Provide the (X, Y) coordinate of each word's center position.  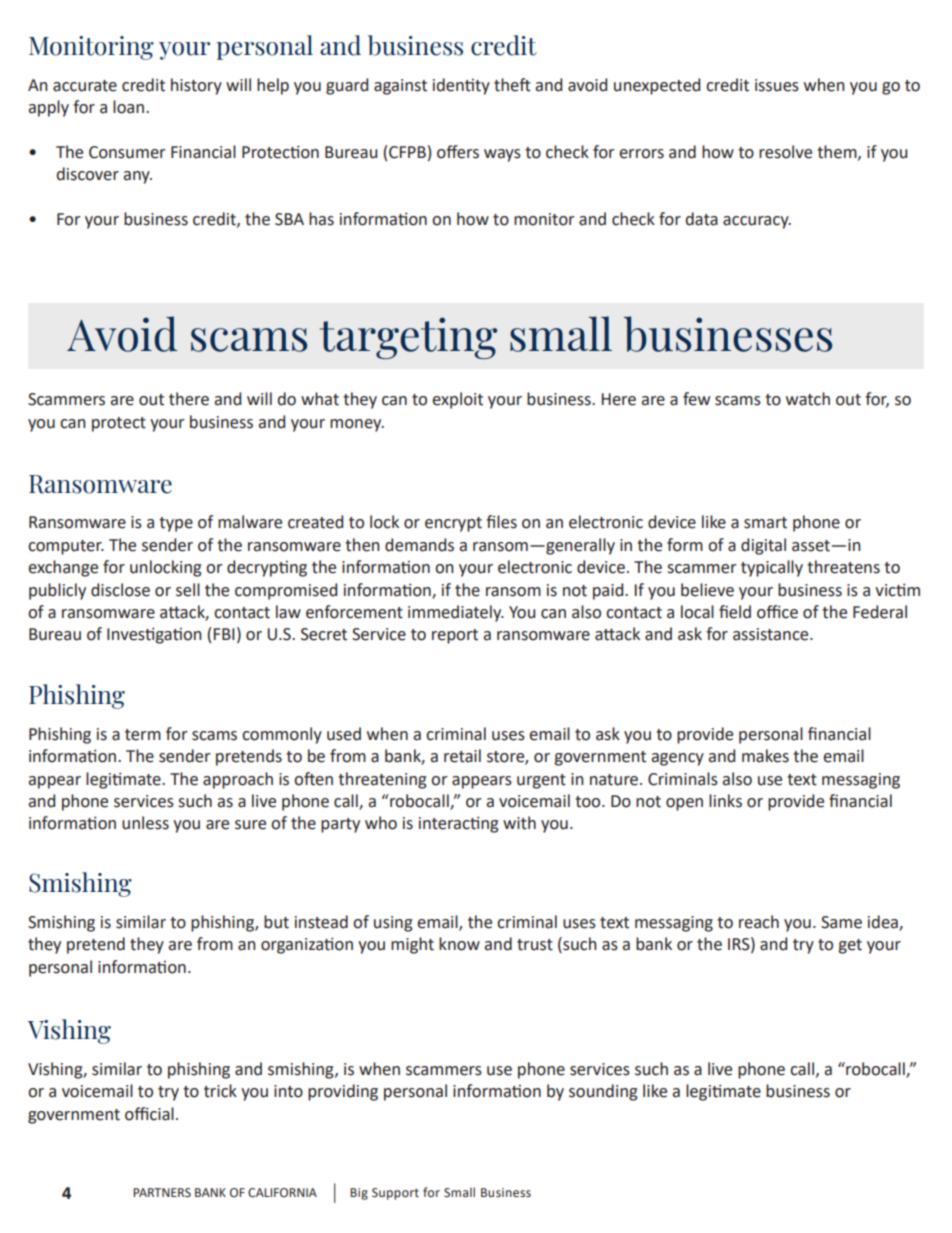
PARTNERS (162, 1193)
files (501, 522)
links (725, 801)
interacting (459, 824)
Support (395, 1194)
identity (461, 86)
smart (765, 523)
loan (130, 107)
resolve (785, 152)
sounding (603, 1092)
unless (145, 823)
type (176, 524)
